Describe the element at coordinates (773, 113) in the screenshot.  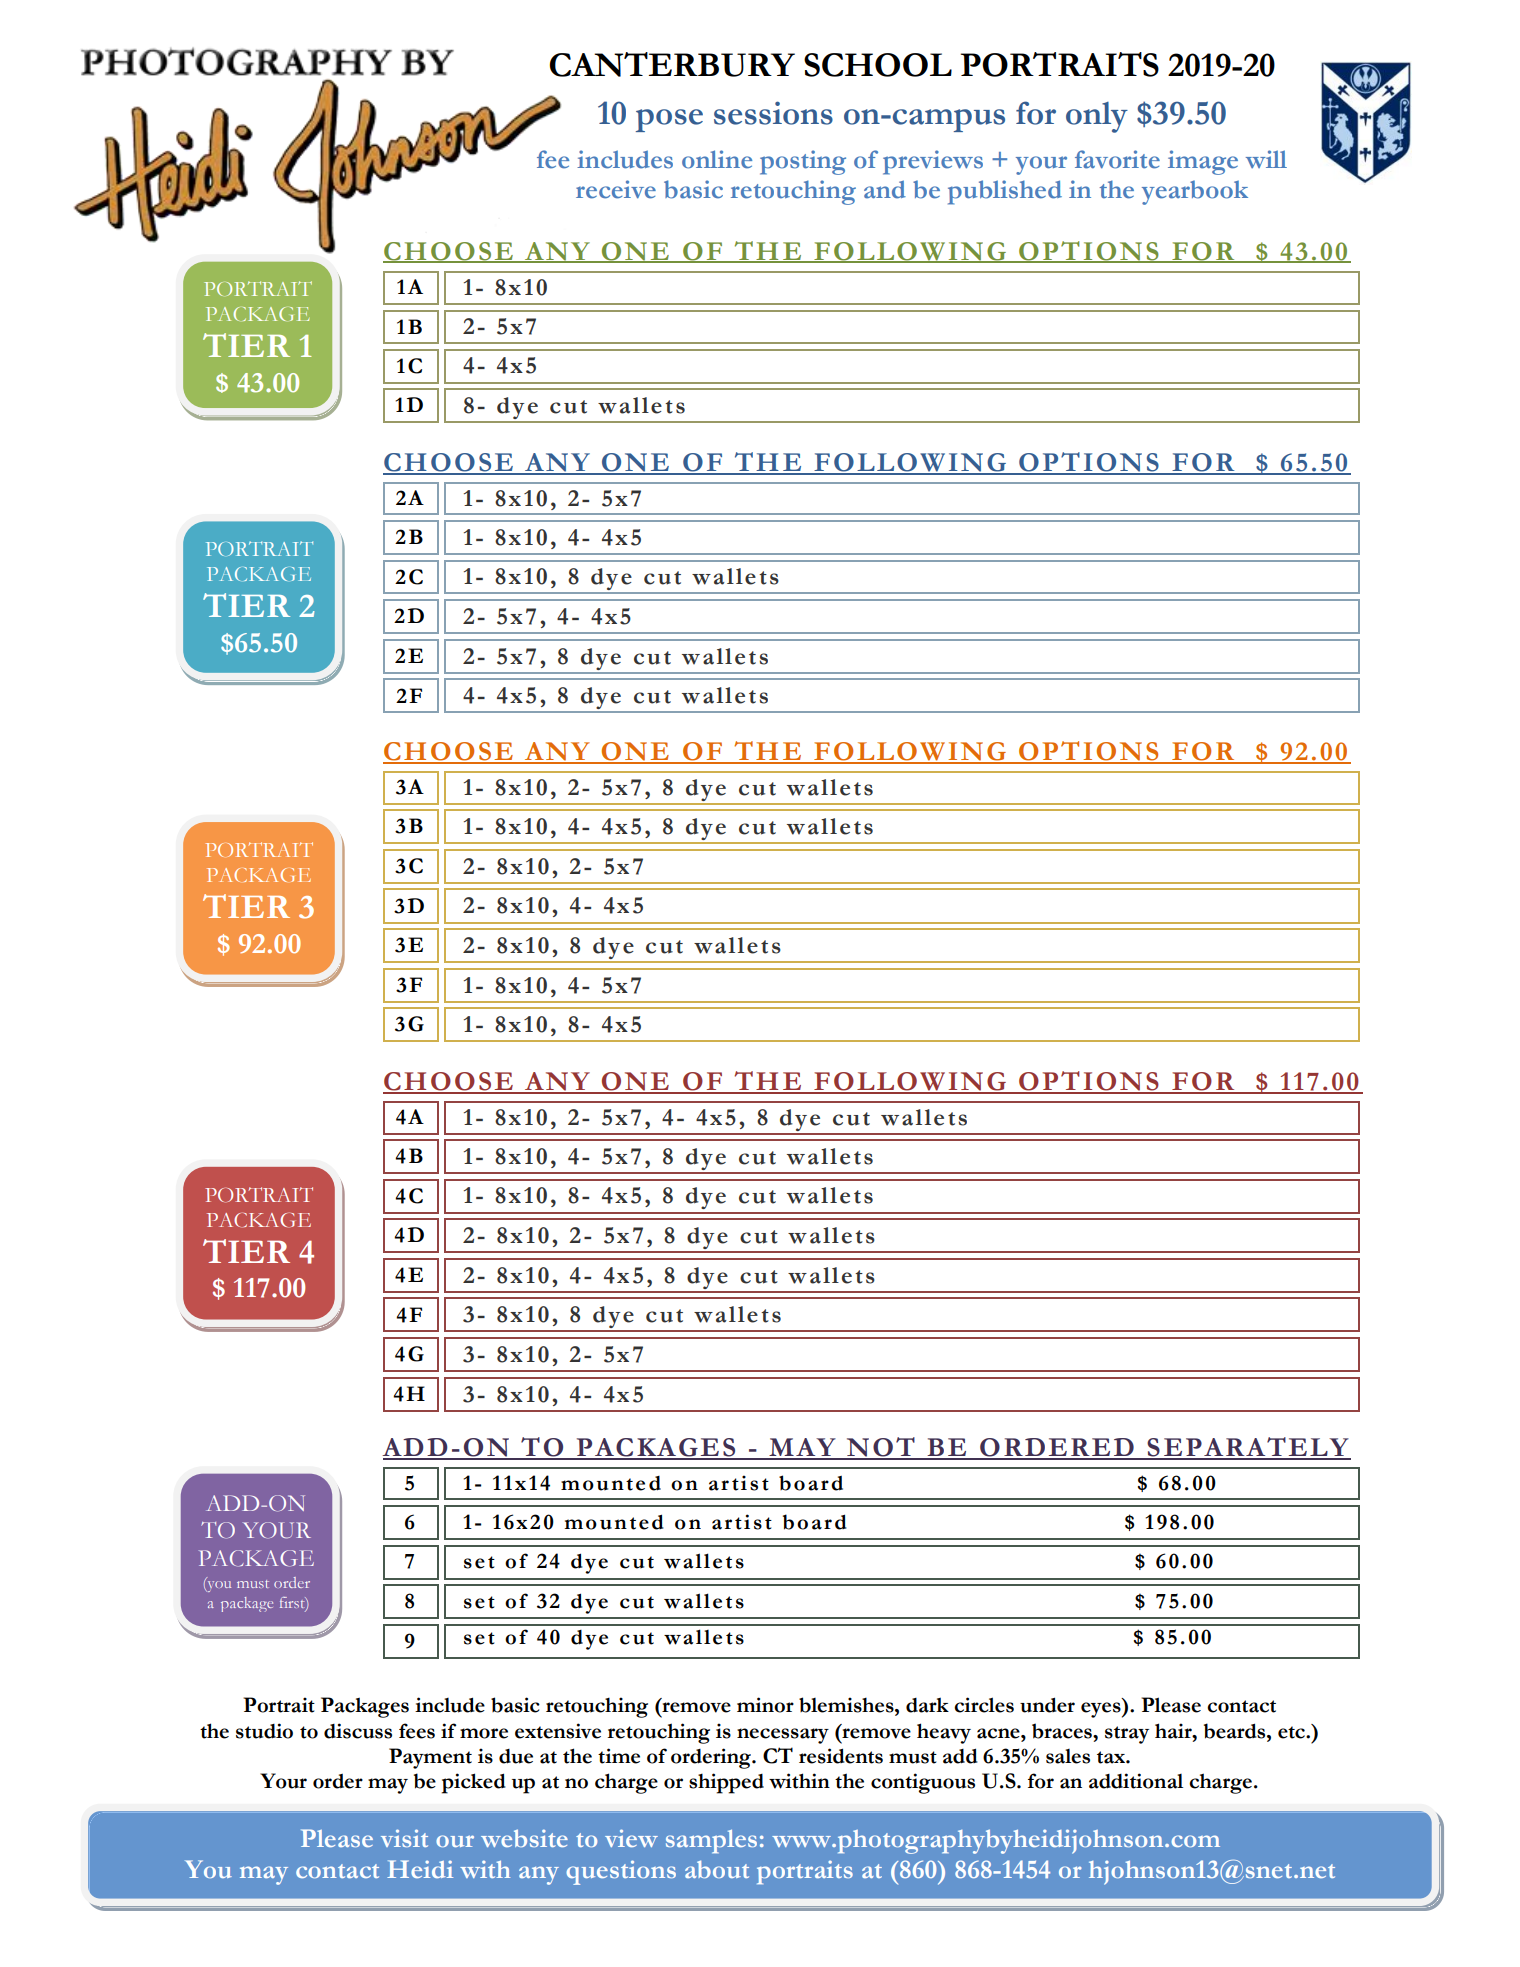
I see `sessions` at that location.
